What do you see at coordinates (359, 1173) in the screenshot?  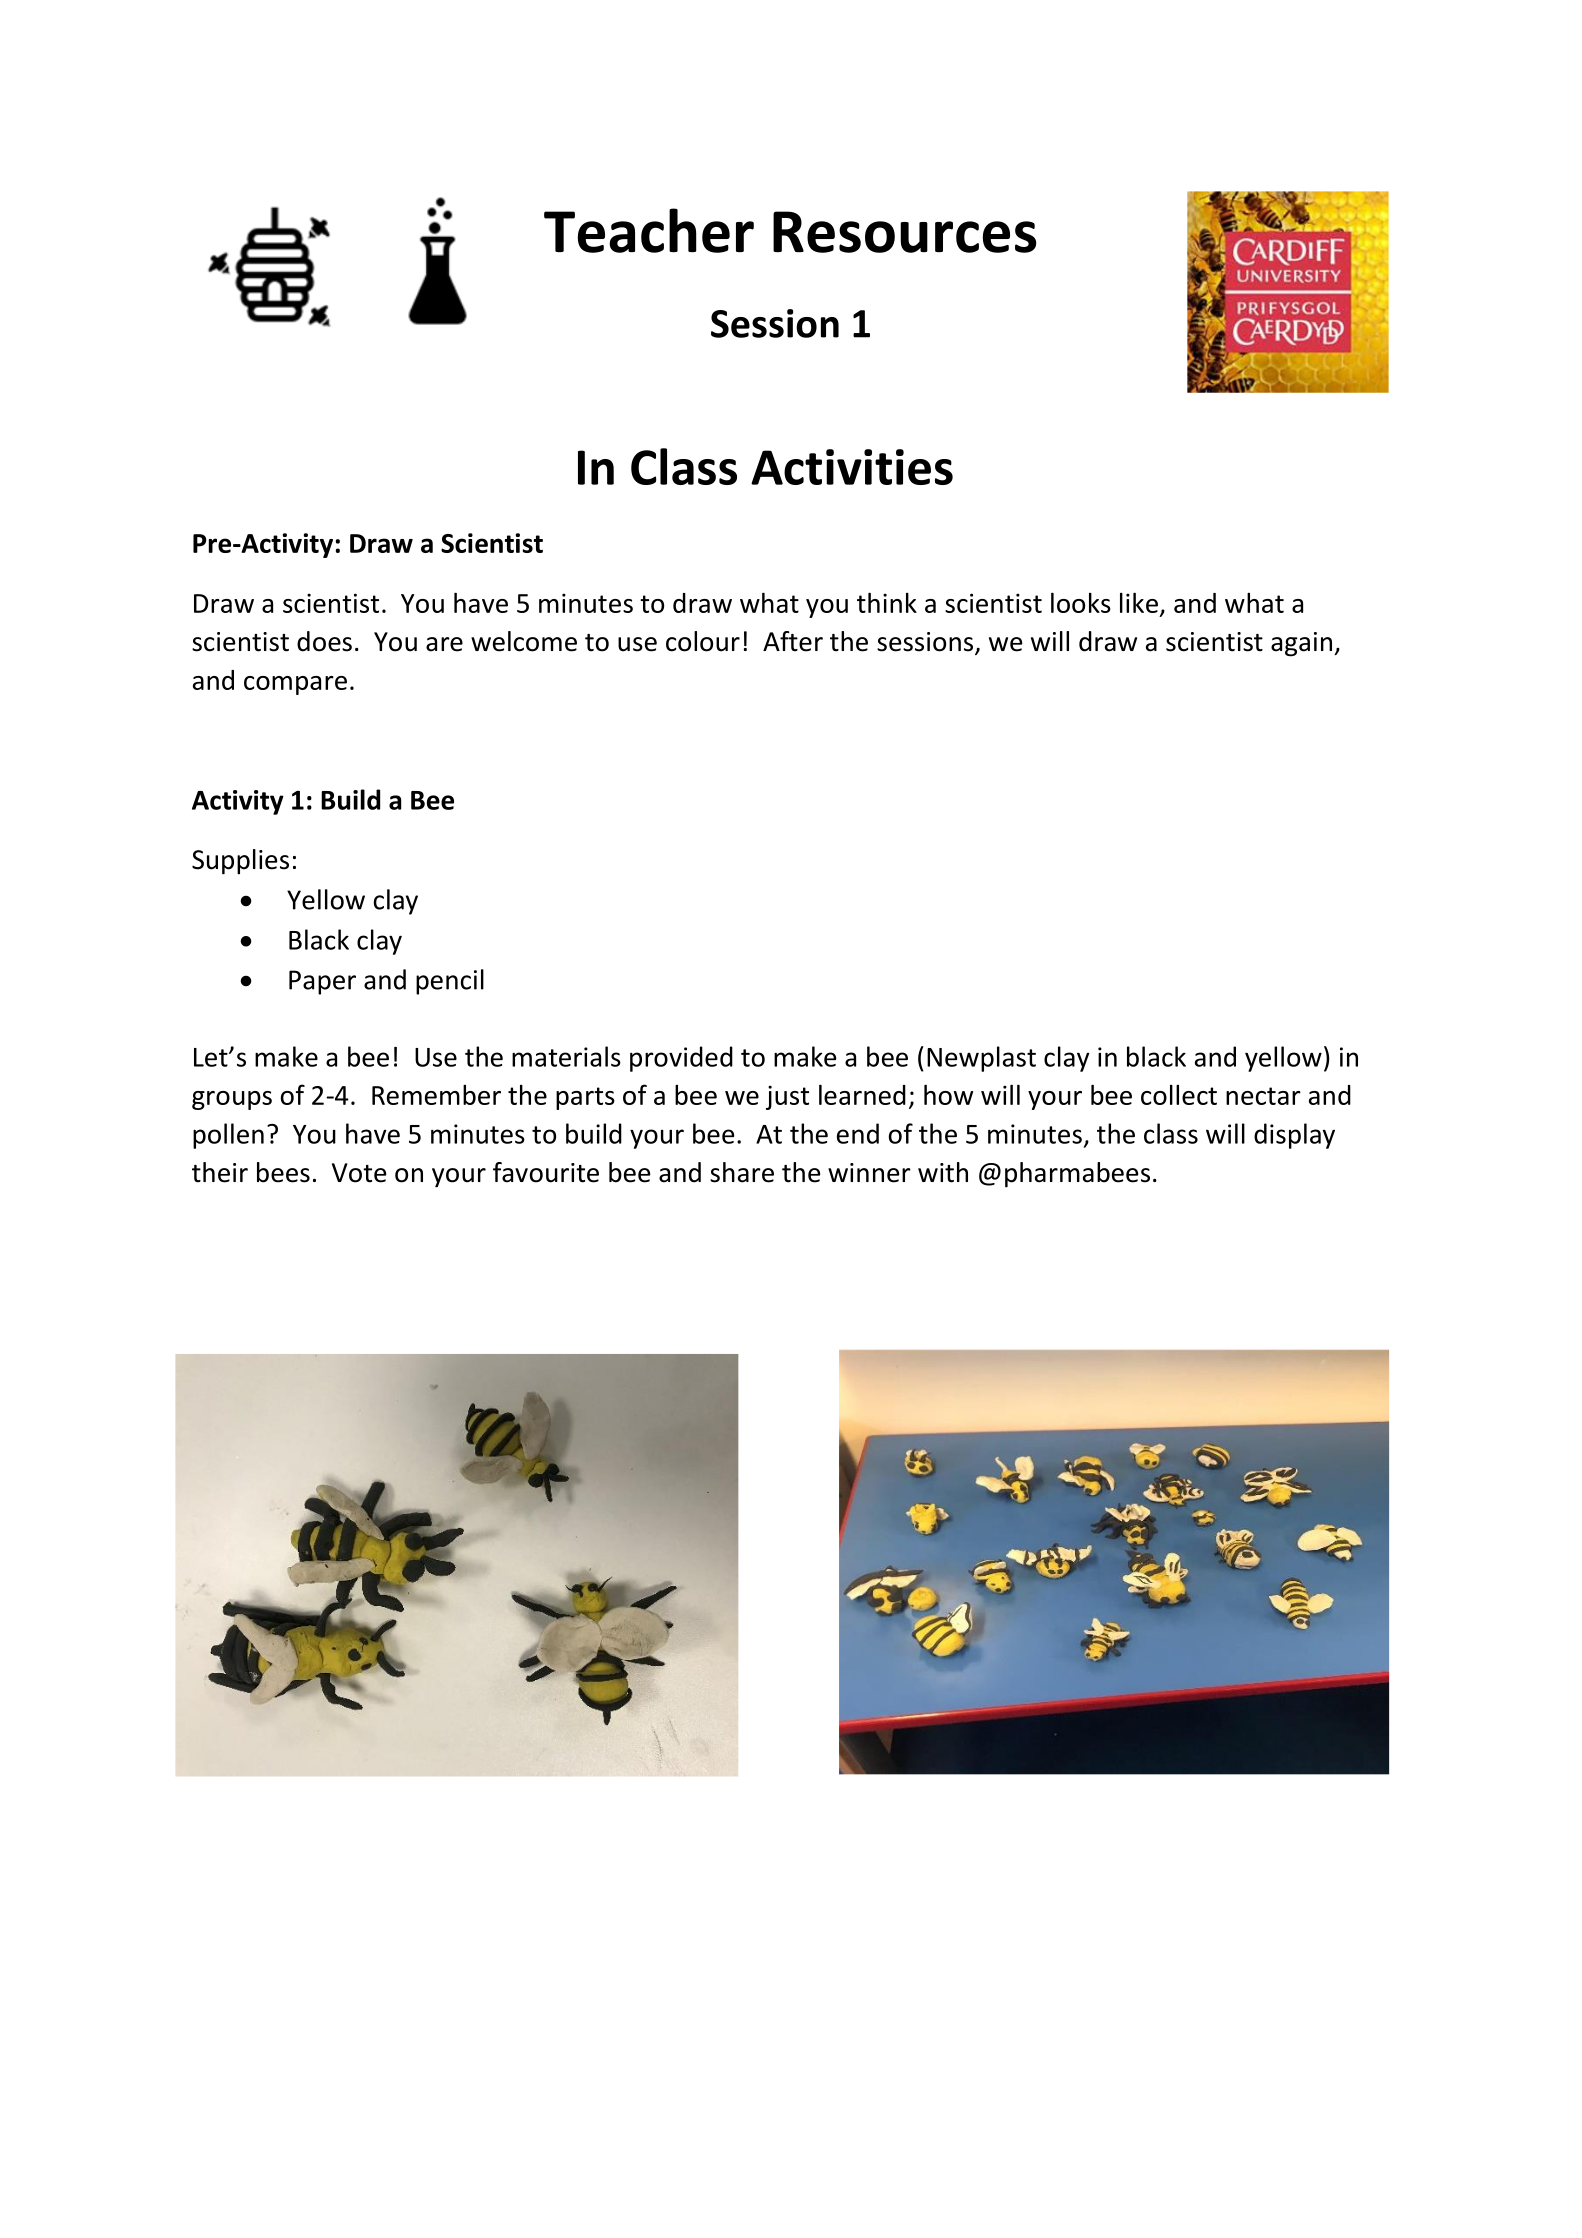 I see `Vote` at bounding box center [359, 1173].
